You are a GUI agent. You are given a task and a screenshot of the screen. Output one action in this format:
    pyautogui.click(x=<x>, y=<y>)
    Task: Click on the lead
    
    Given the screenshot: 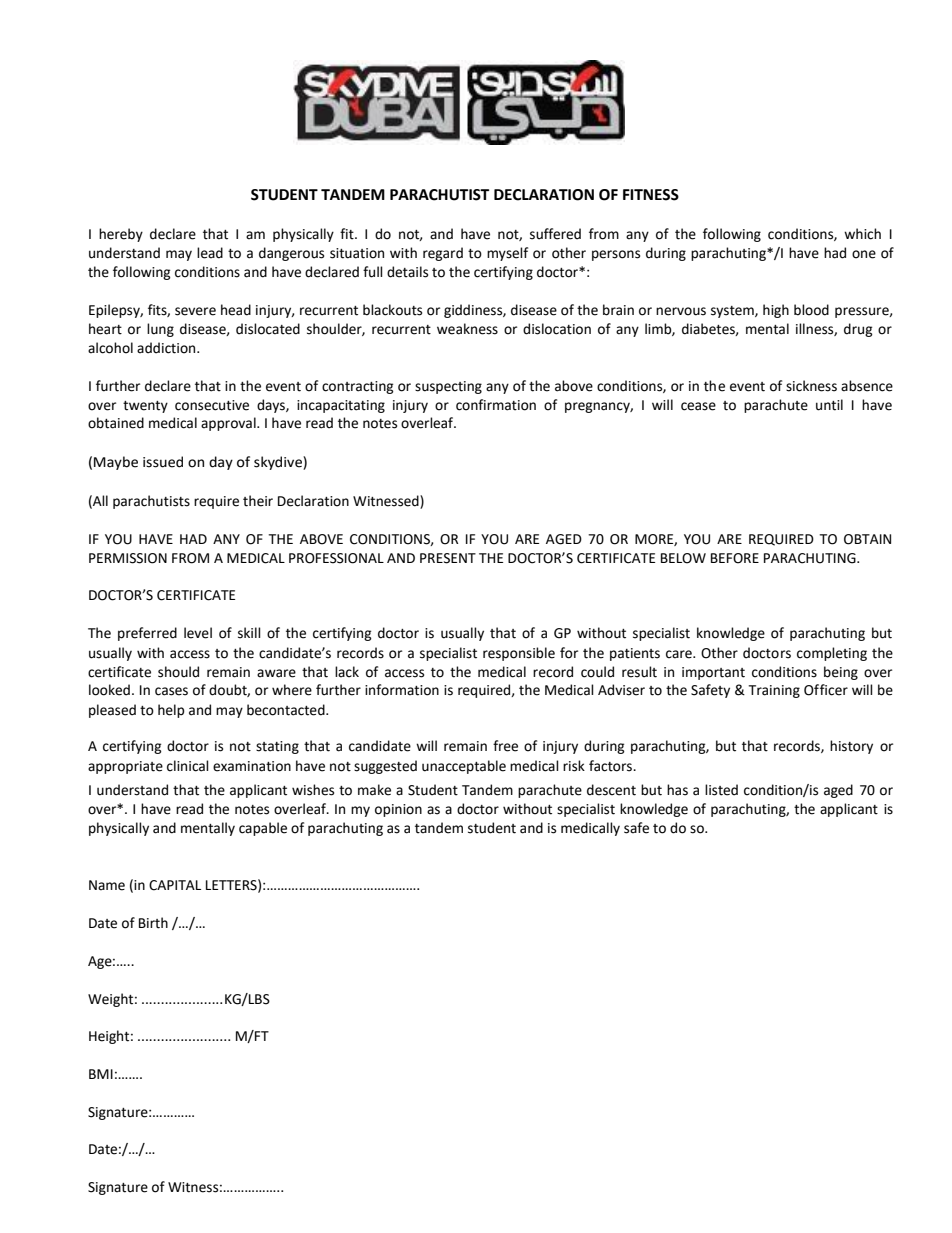 What is the action you would take?
    pyautogui.click(x=210, y=253)
